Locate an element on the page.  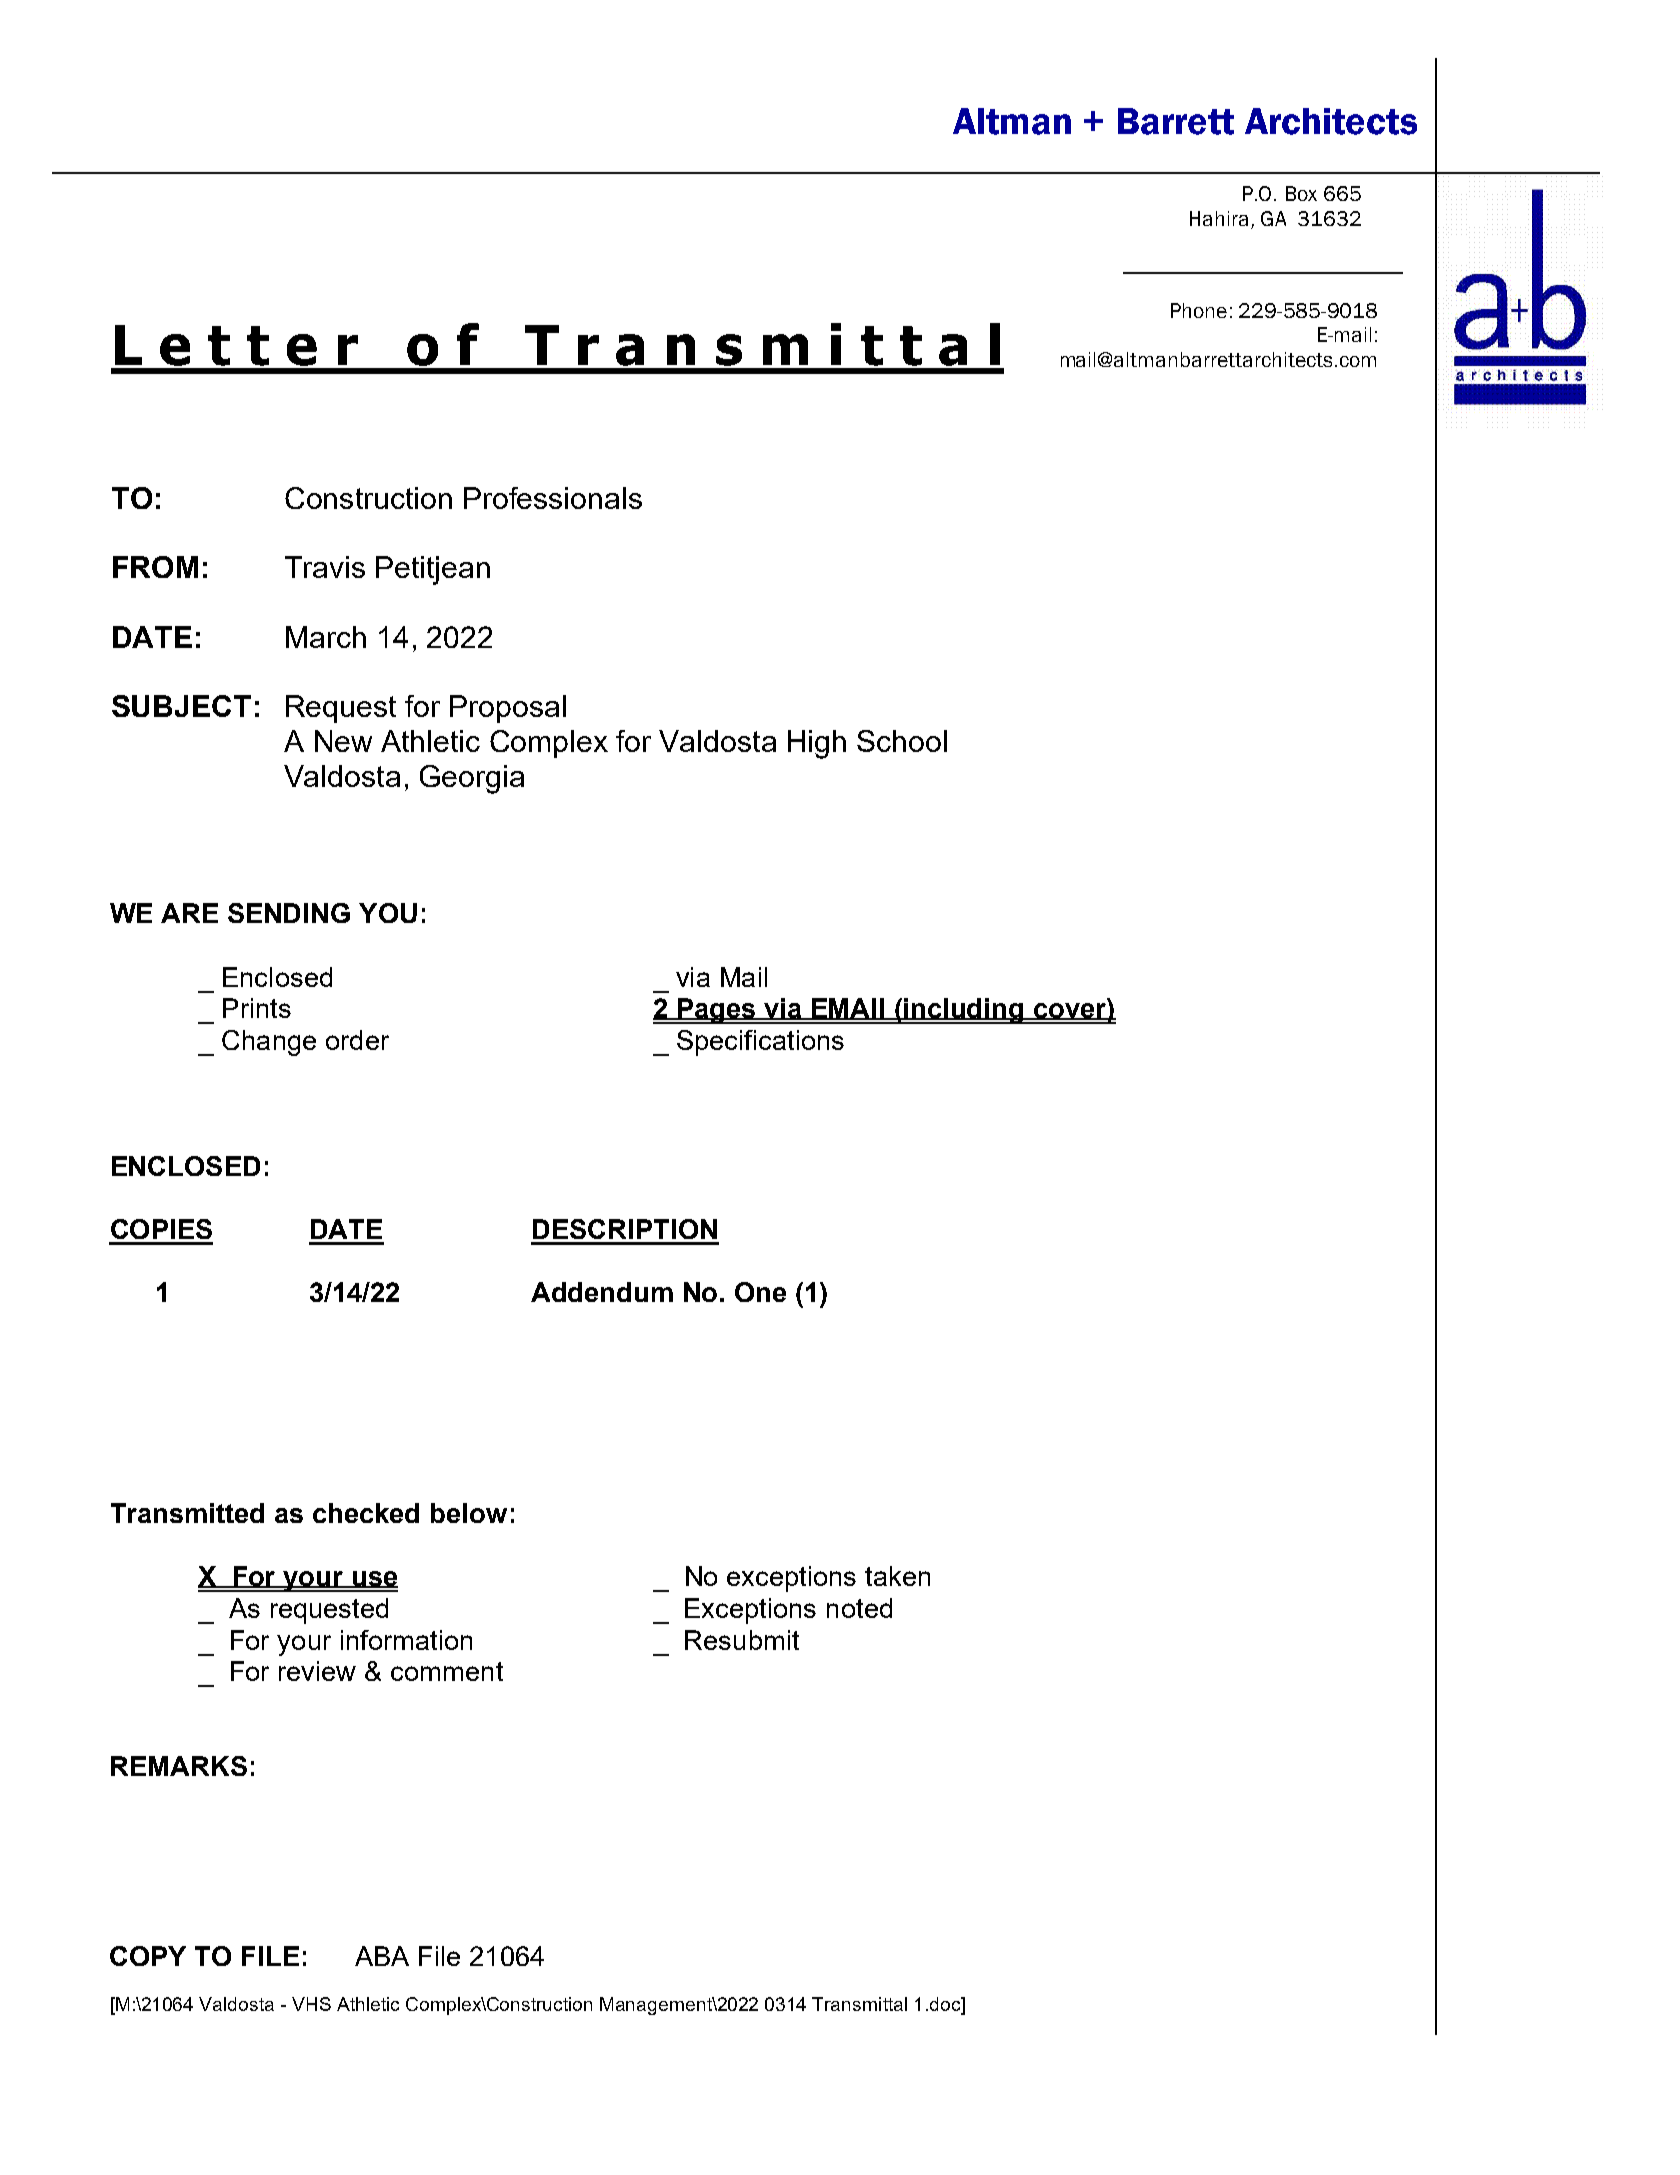
March is located at coordinates (326, 637).
